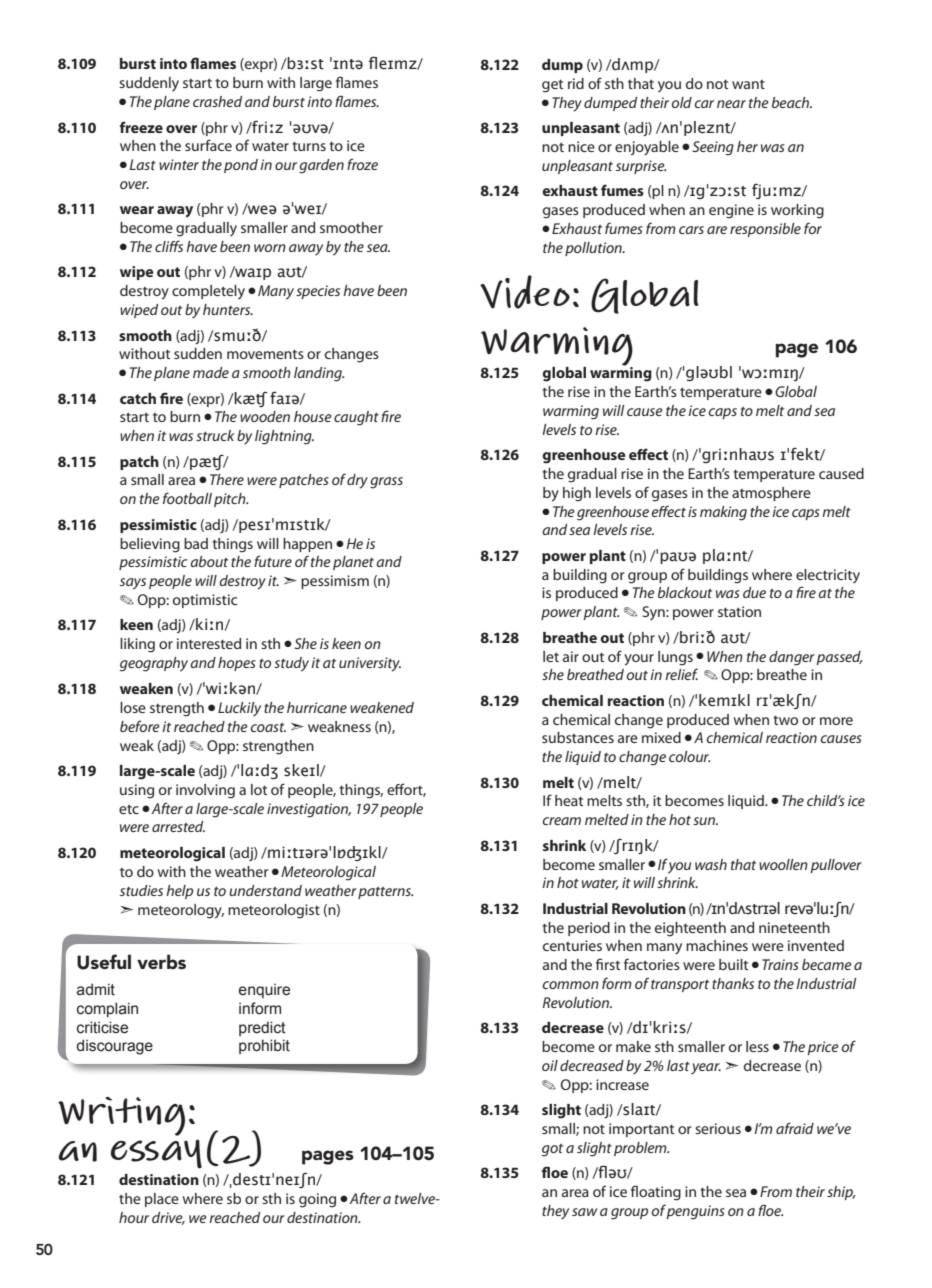 The image size is (932, 1288). Describe the element at coordinates (552, 86) in the screenshot. I see `get` at that location.
